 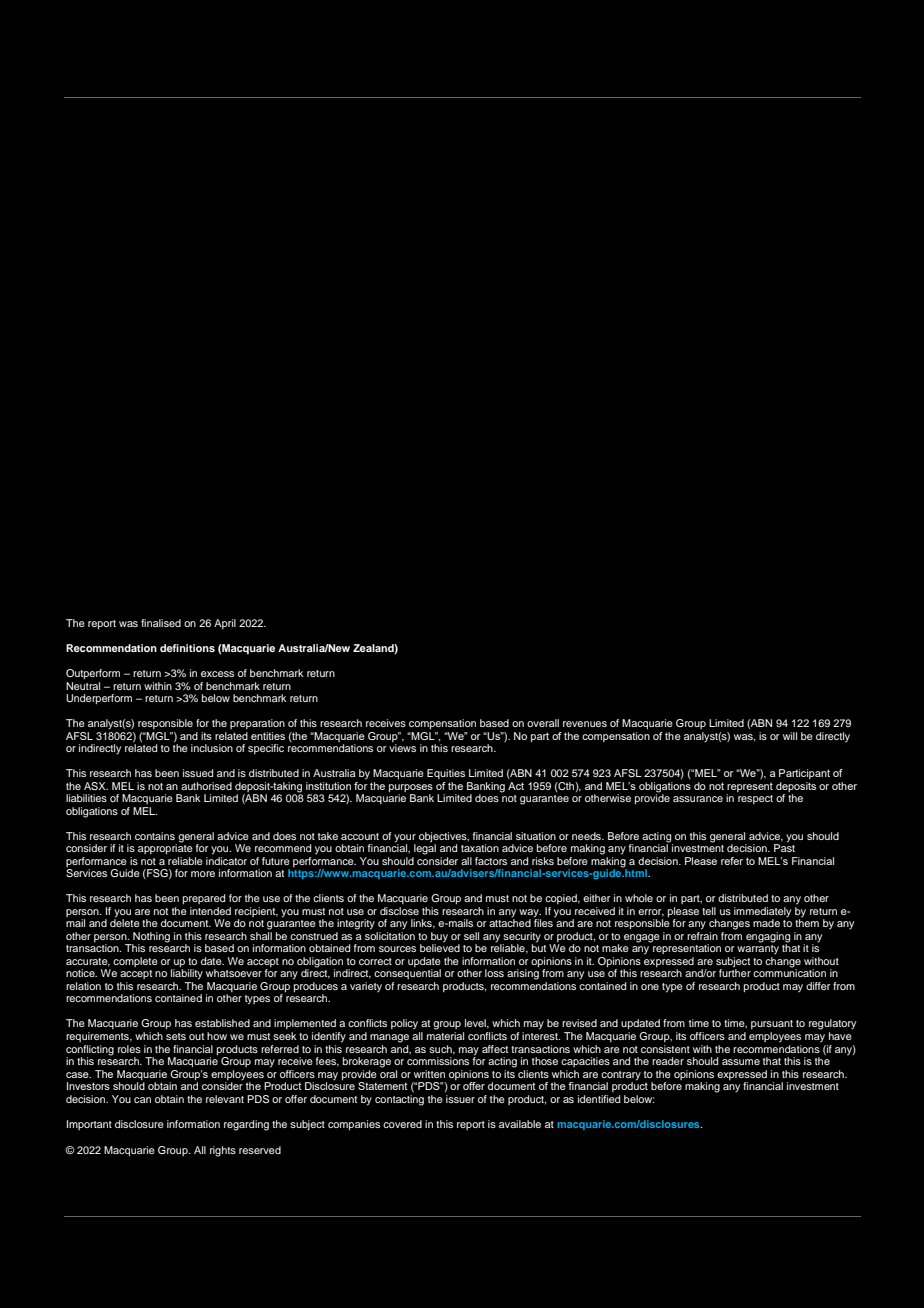 What do you see at coordinates (187, 648) in the screenshot?
I see `definitions` at bounding box center [187, 648].
